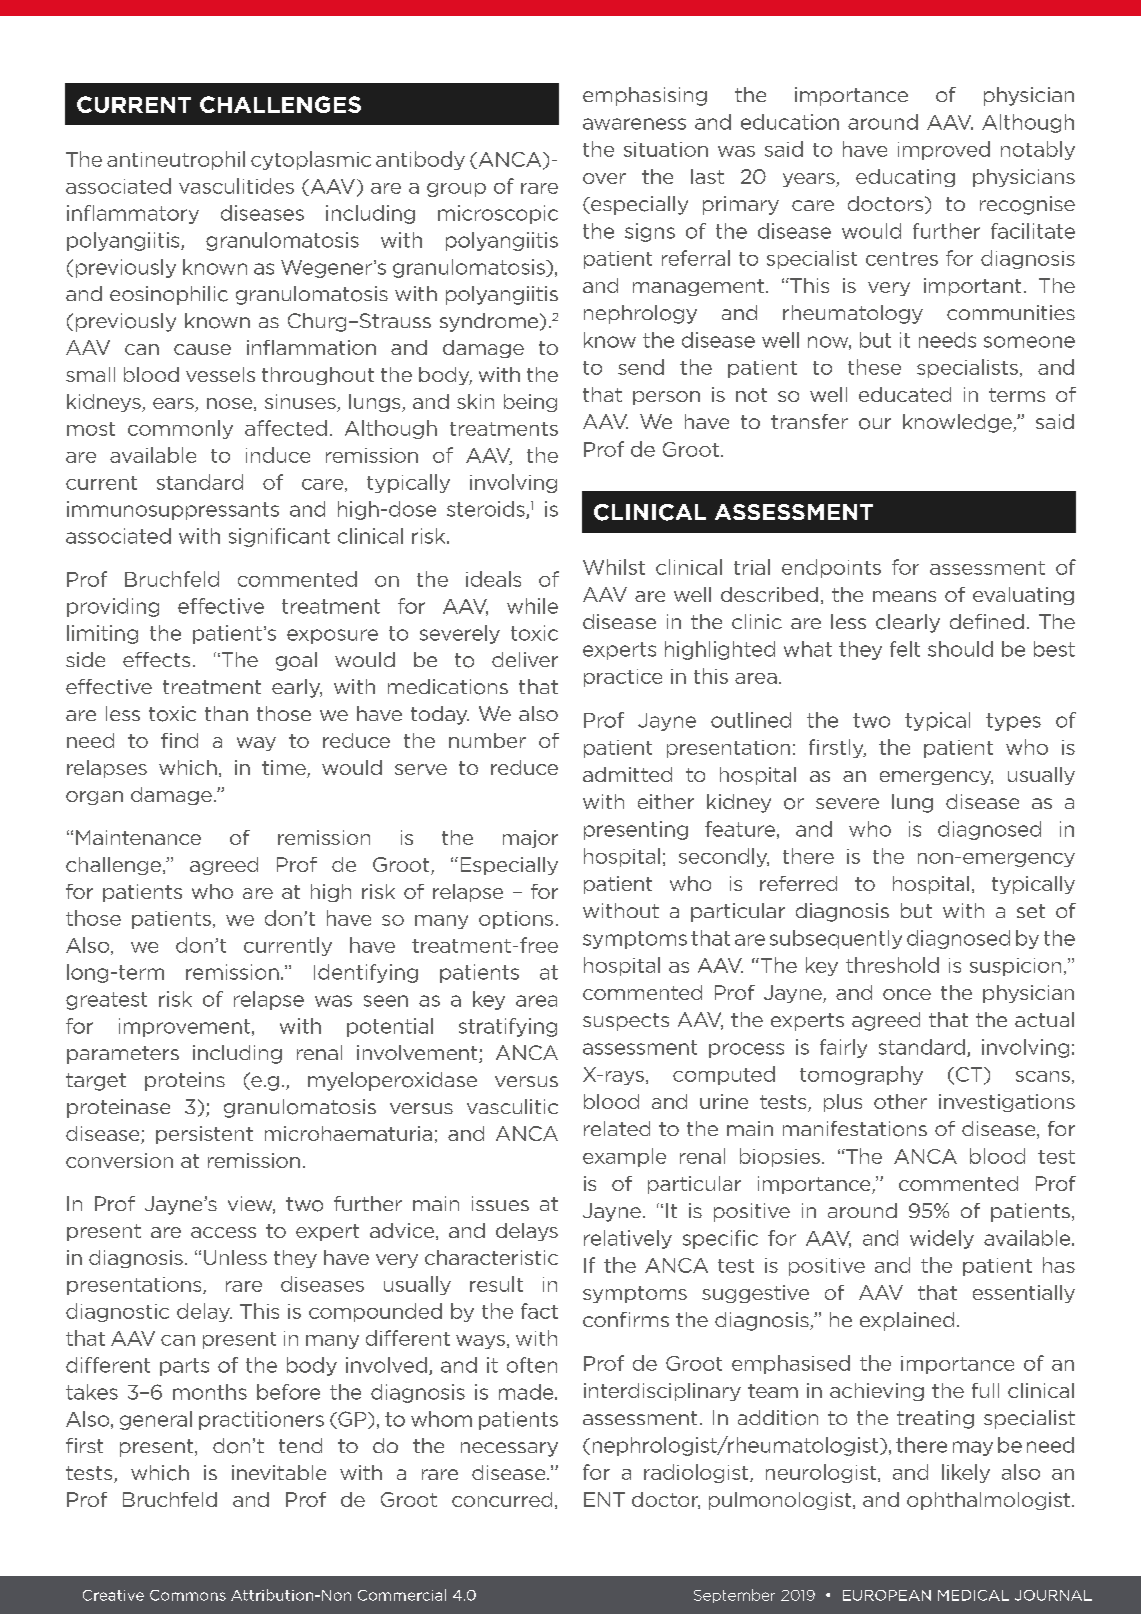 This page has width=1141, height=1614. I want to click on effects, so click(156, 659).
